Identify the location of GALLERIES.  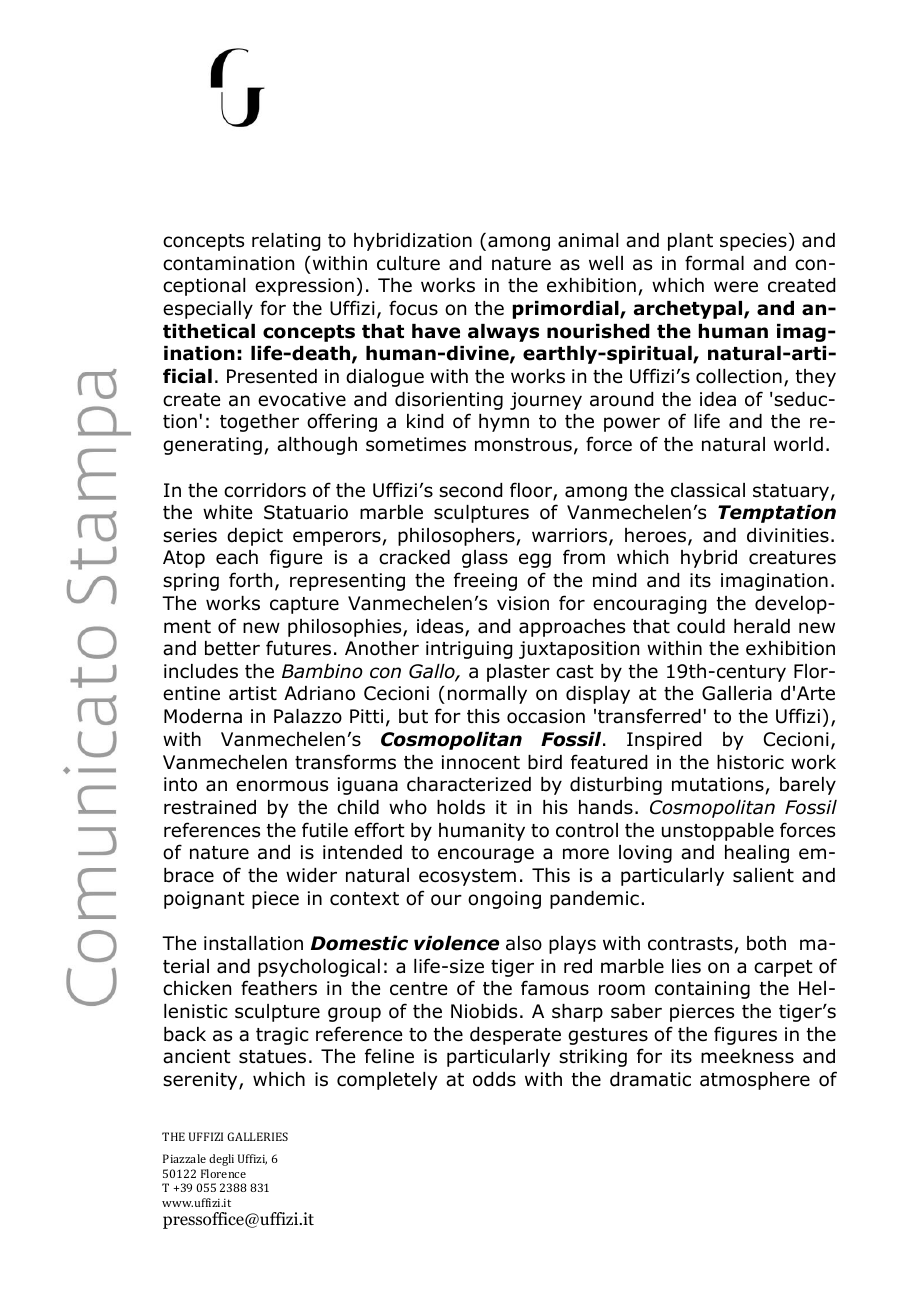
(257, 1136).
